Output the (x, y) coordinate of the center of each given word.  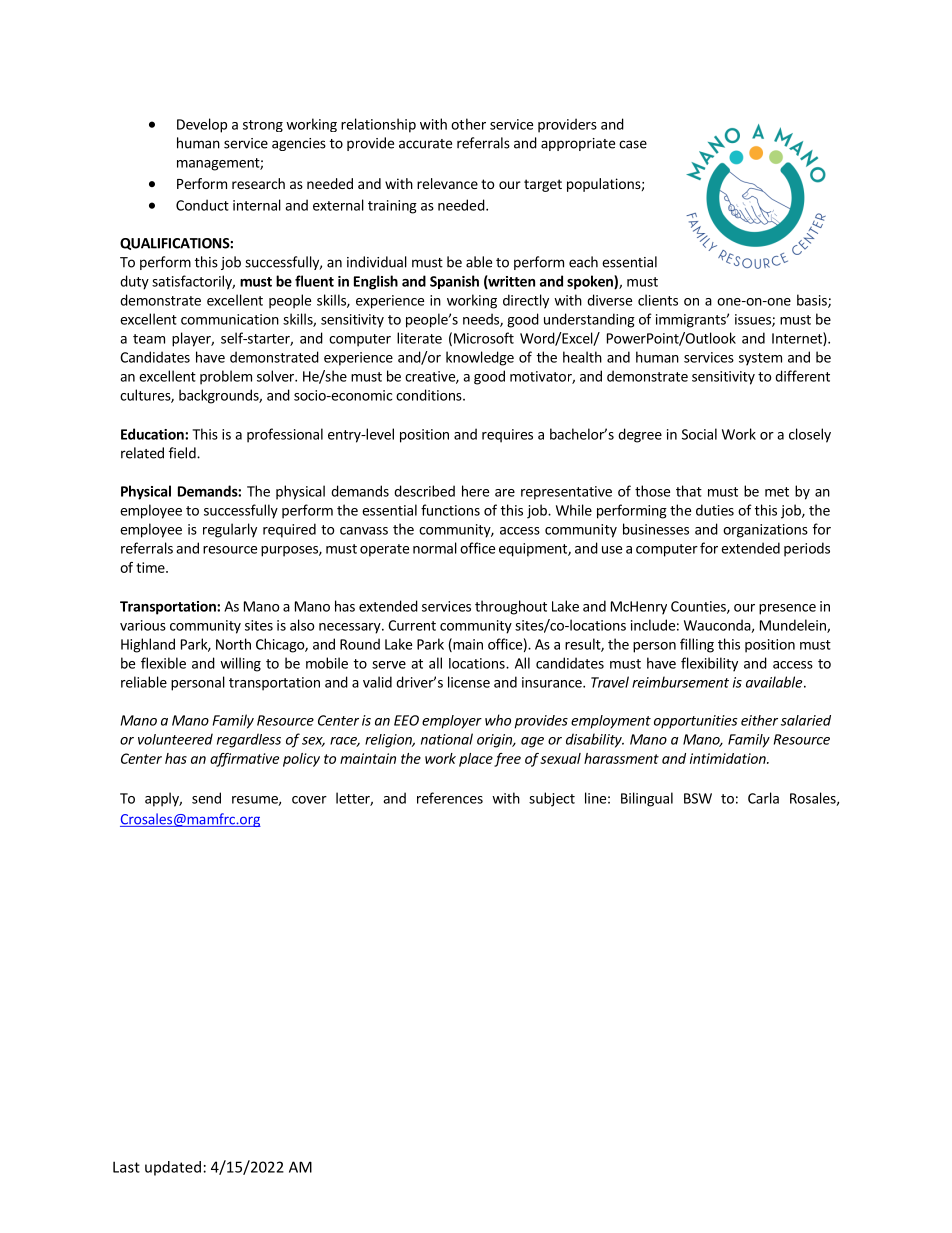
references (450, 798)
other (468, 124)
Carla (763, 798)
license (469, 682)
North (233, 644)
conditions (430, 395)
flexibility (709, 664)
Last (126, 1167)
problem (226, 377)
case (633, 144)
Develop (202, 125)
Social (699, 434)
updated (173, 1168)
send (206, 798)
